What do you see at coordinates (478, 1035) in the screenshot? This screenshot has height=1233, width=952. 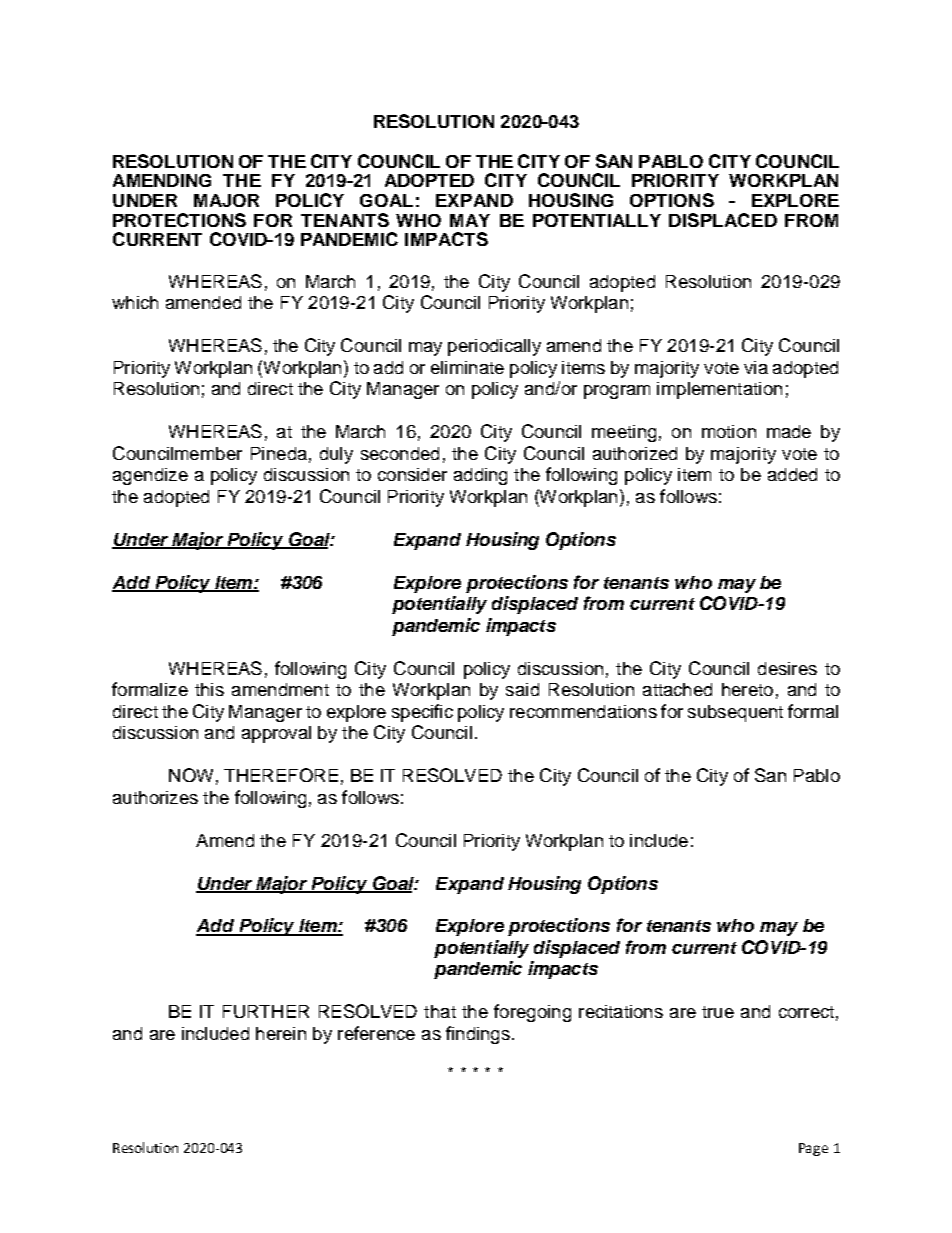 I see `findings` at bounding box center [478, 1035].
